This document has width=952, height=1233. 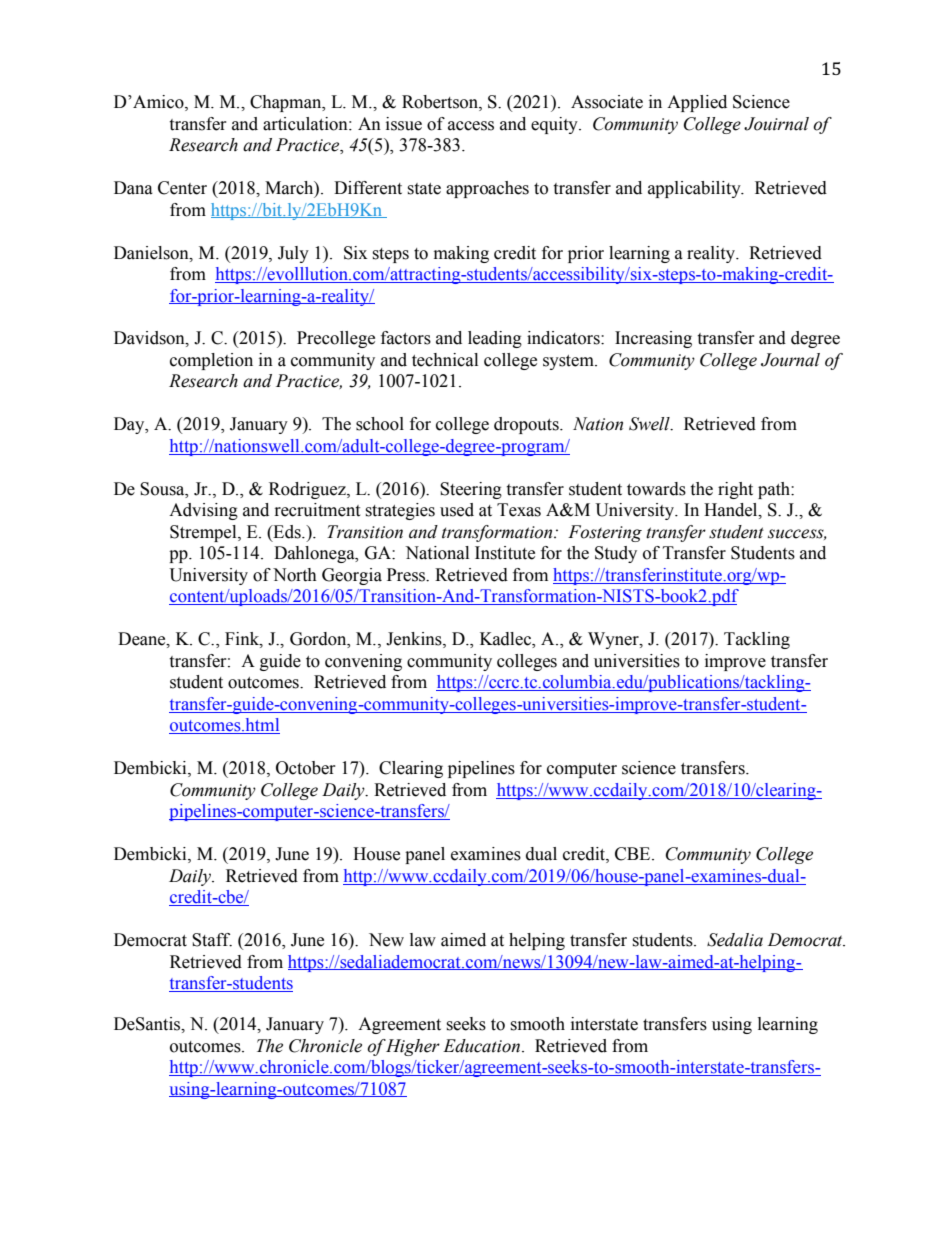 I want to click on North, so click(x=295, y=575).
